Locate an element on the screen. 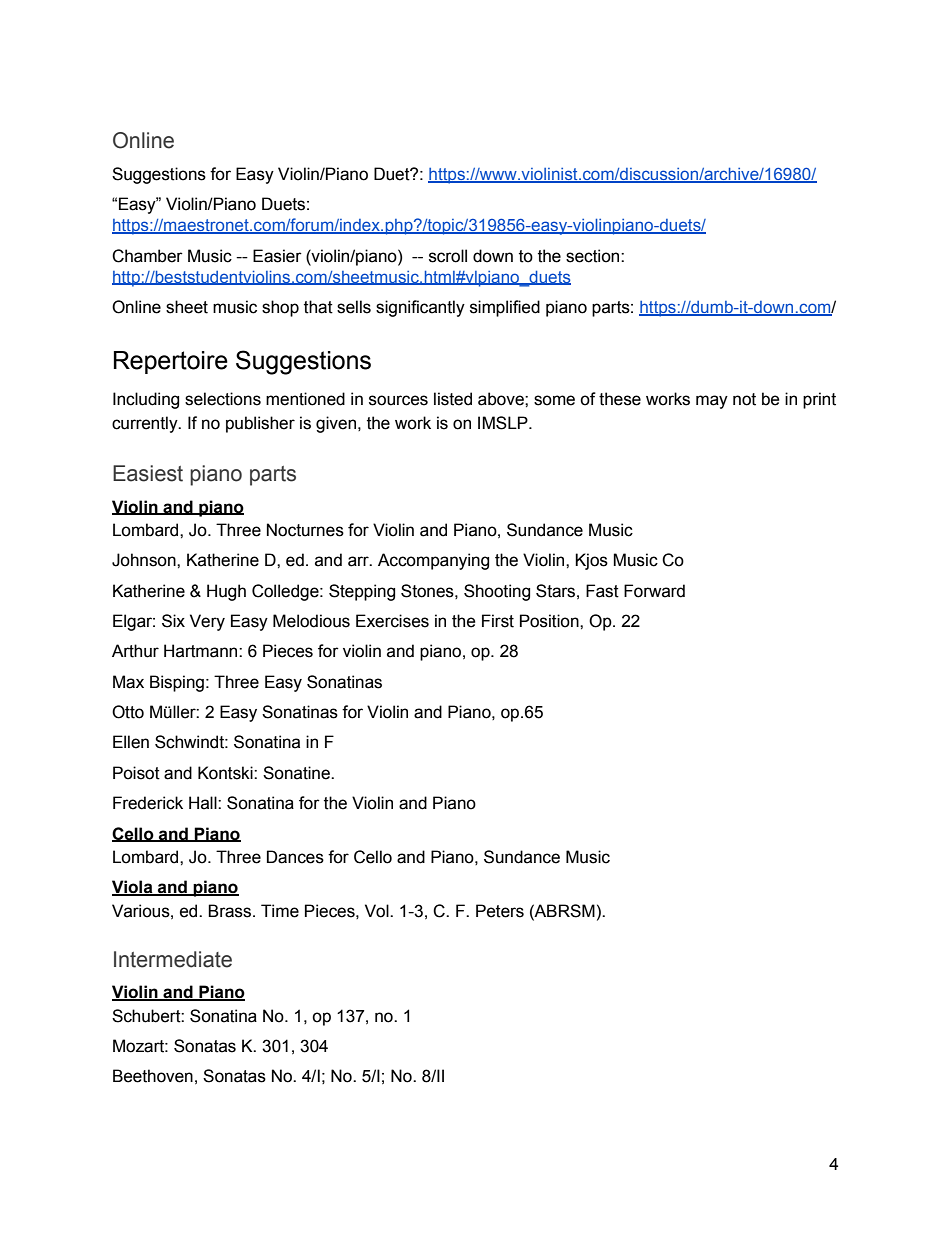 This screenshot has height=1233, width=952. section is located at coordinates (594, 256).
